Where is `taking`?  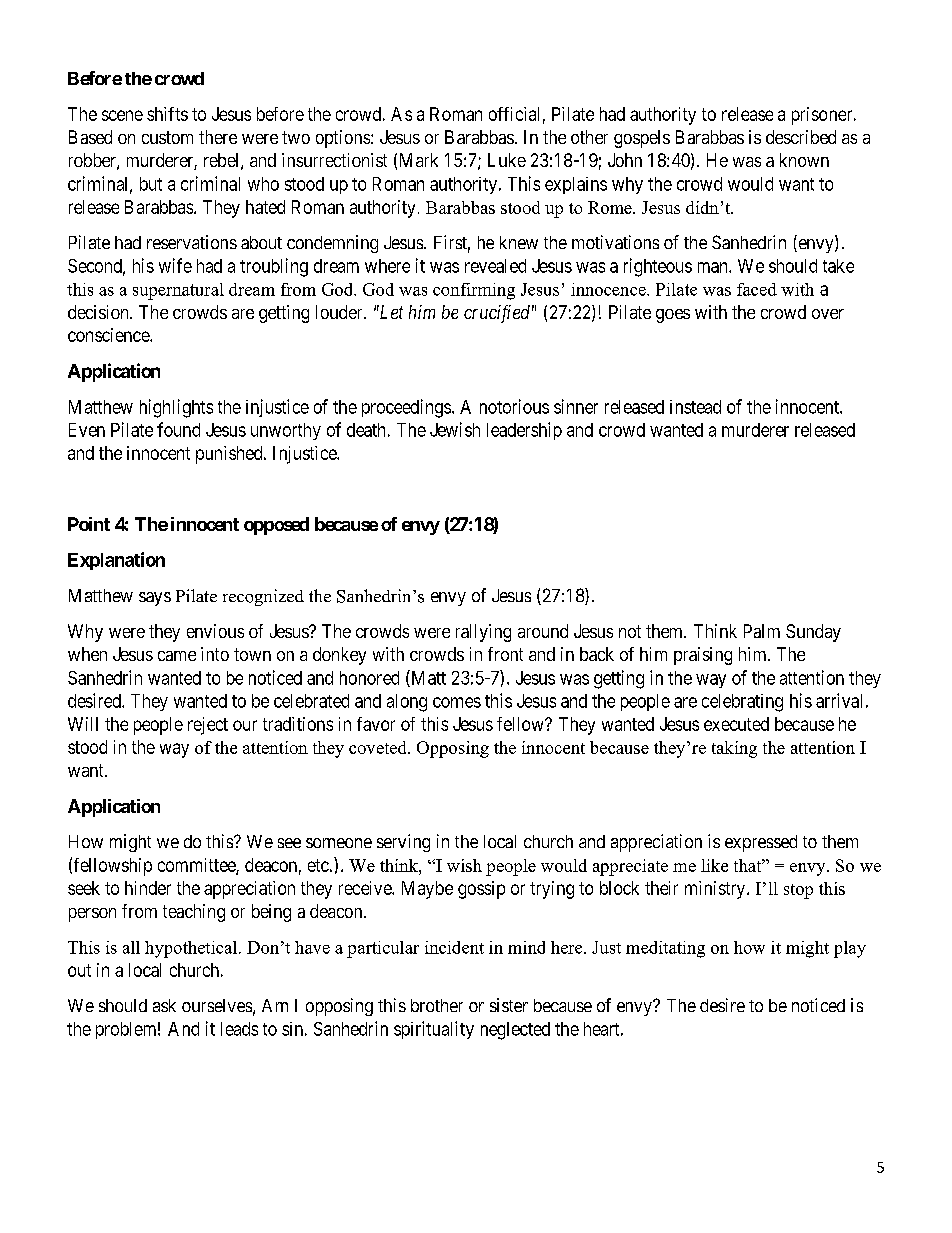 taking is located at coordinates (734, 749).
